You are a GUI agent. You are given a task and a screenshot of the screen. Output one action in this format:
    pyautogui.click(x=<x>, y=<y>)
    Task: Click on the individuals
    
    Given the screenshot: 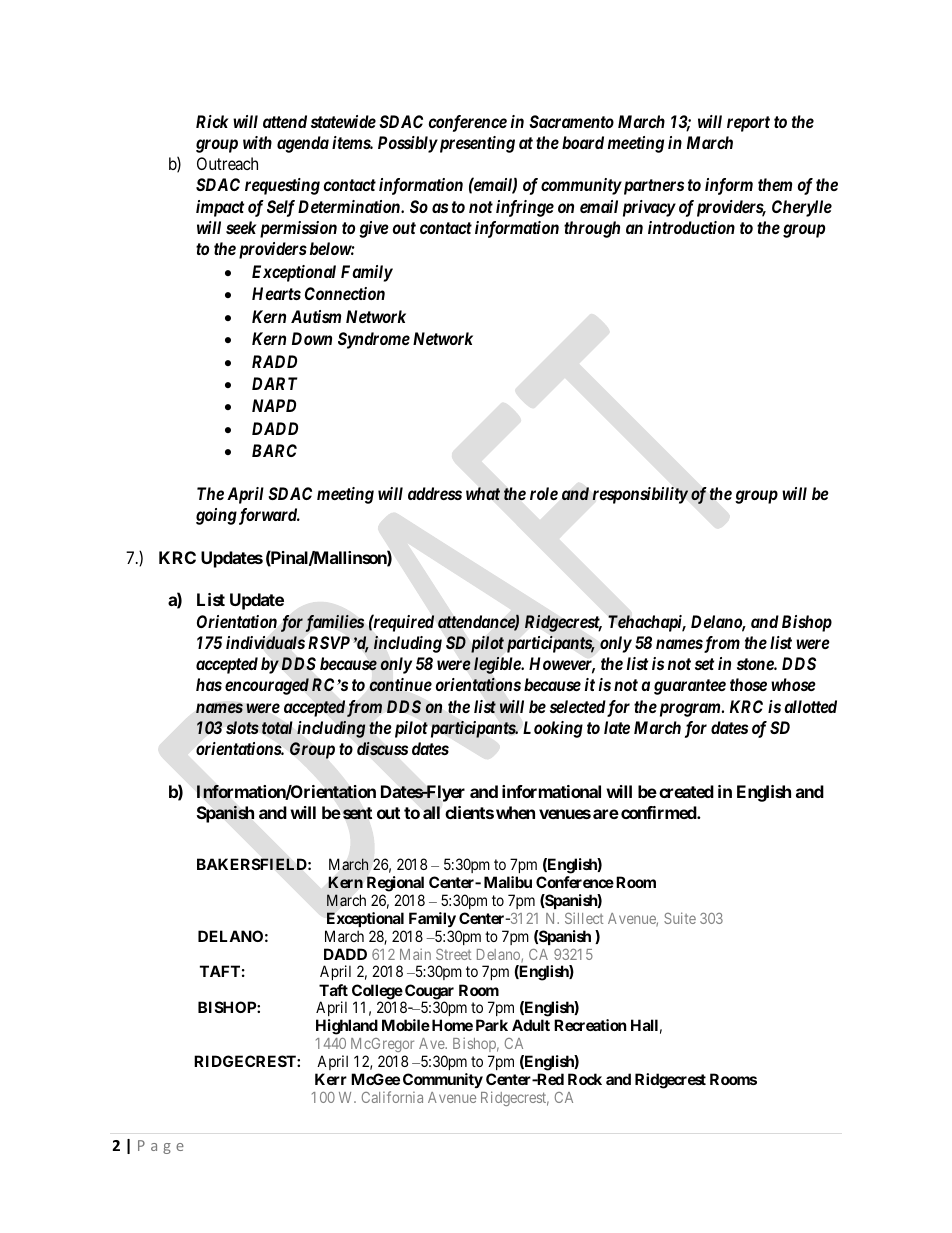 What is the action you would take?
    pyautogui.click(x=265, y=643)
